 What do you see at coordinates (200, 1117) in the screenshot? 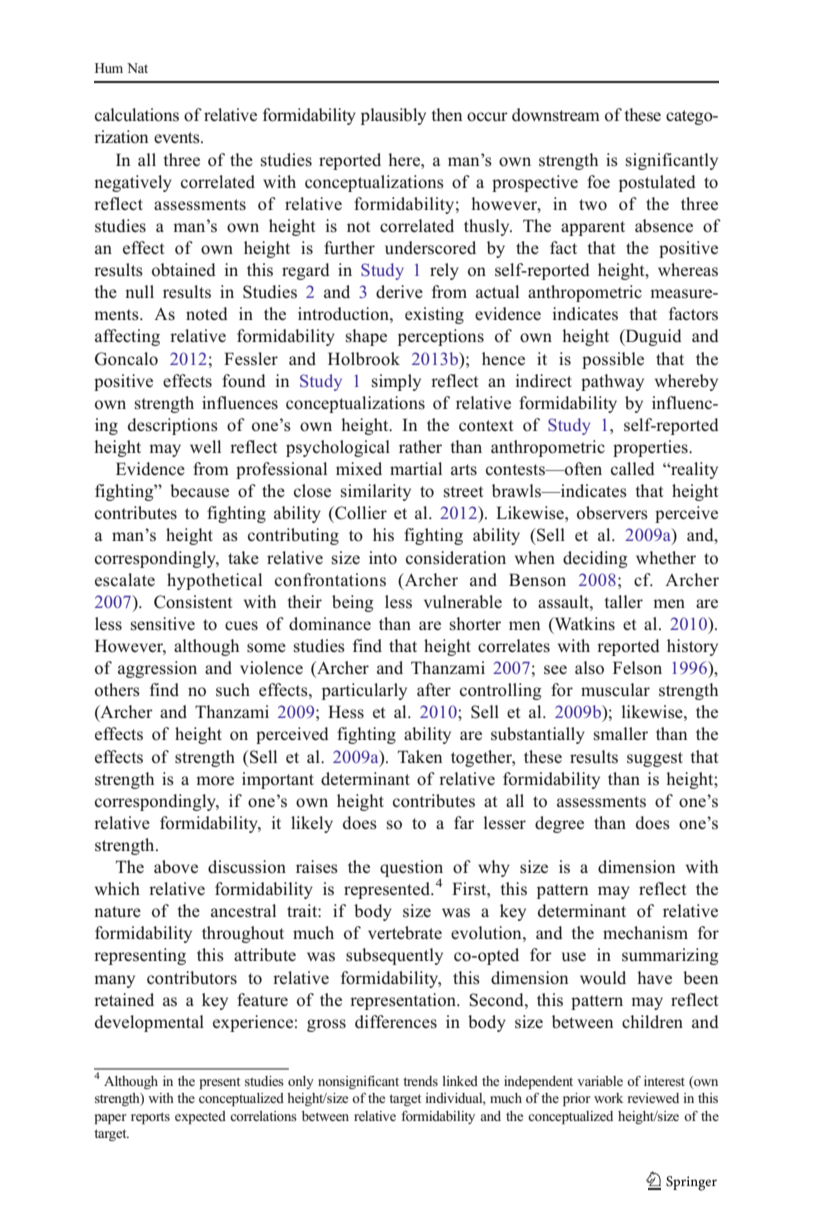
I see `expected` at bounding box center [200, 1117].
